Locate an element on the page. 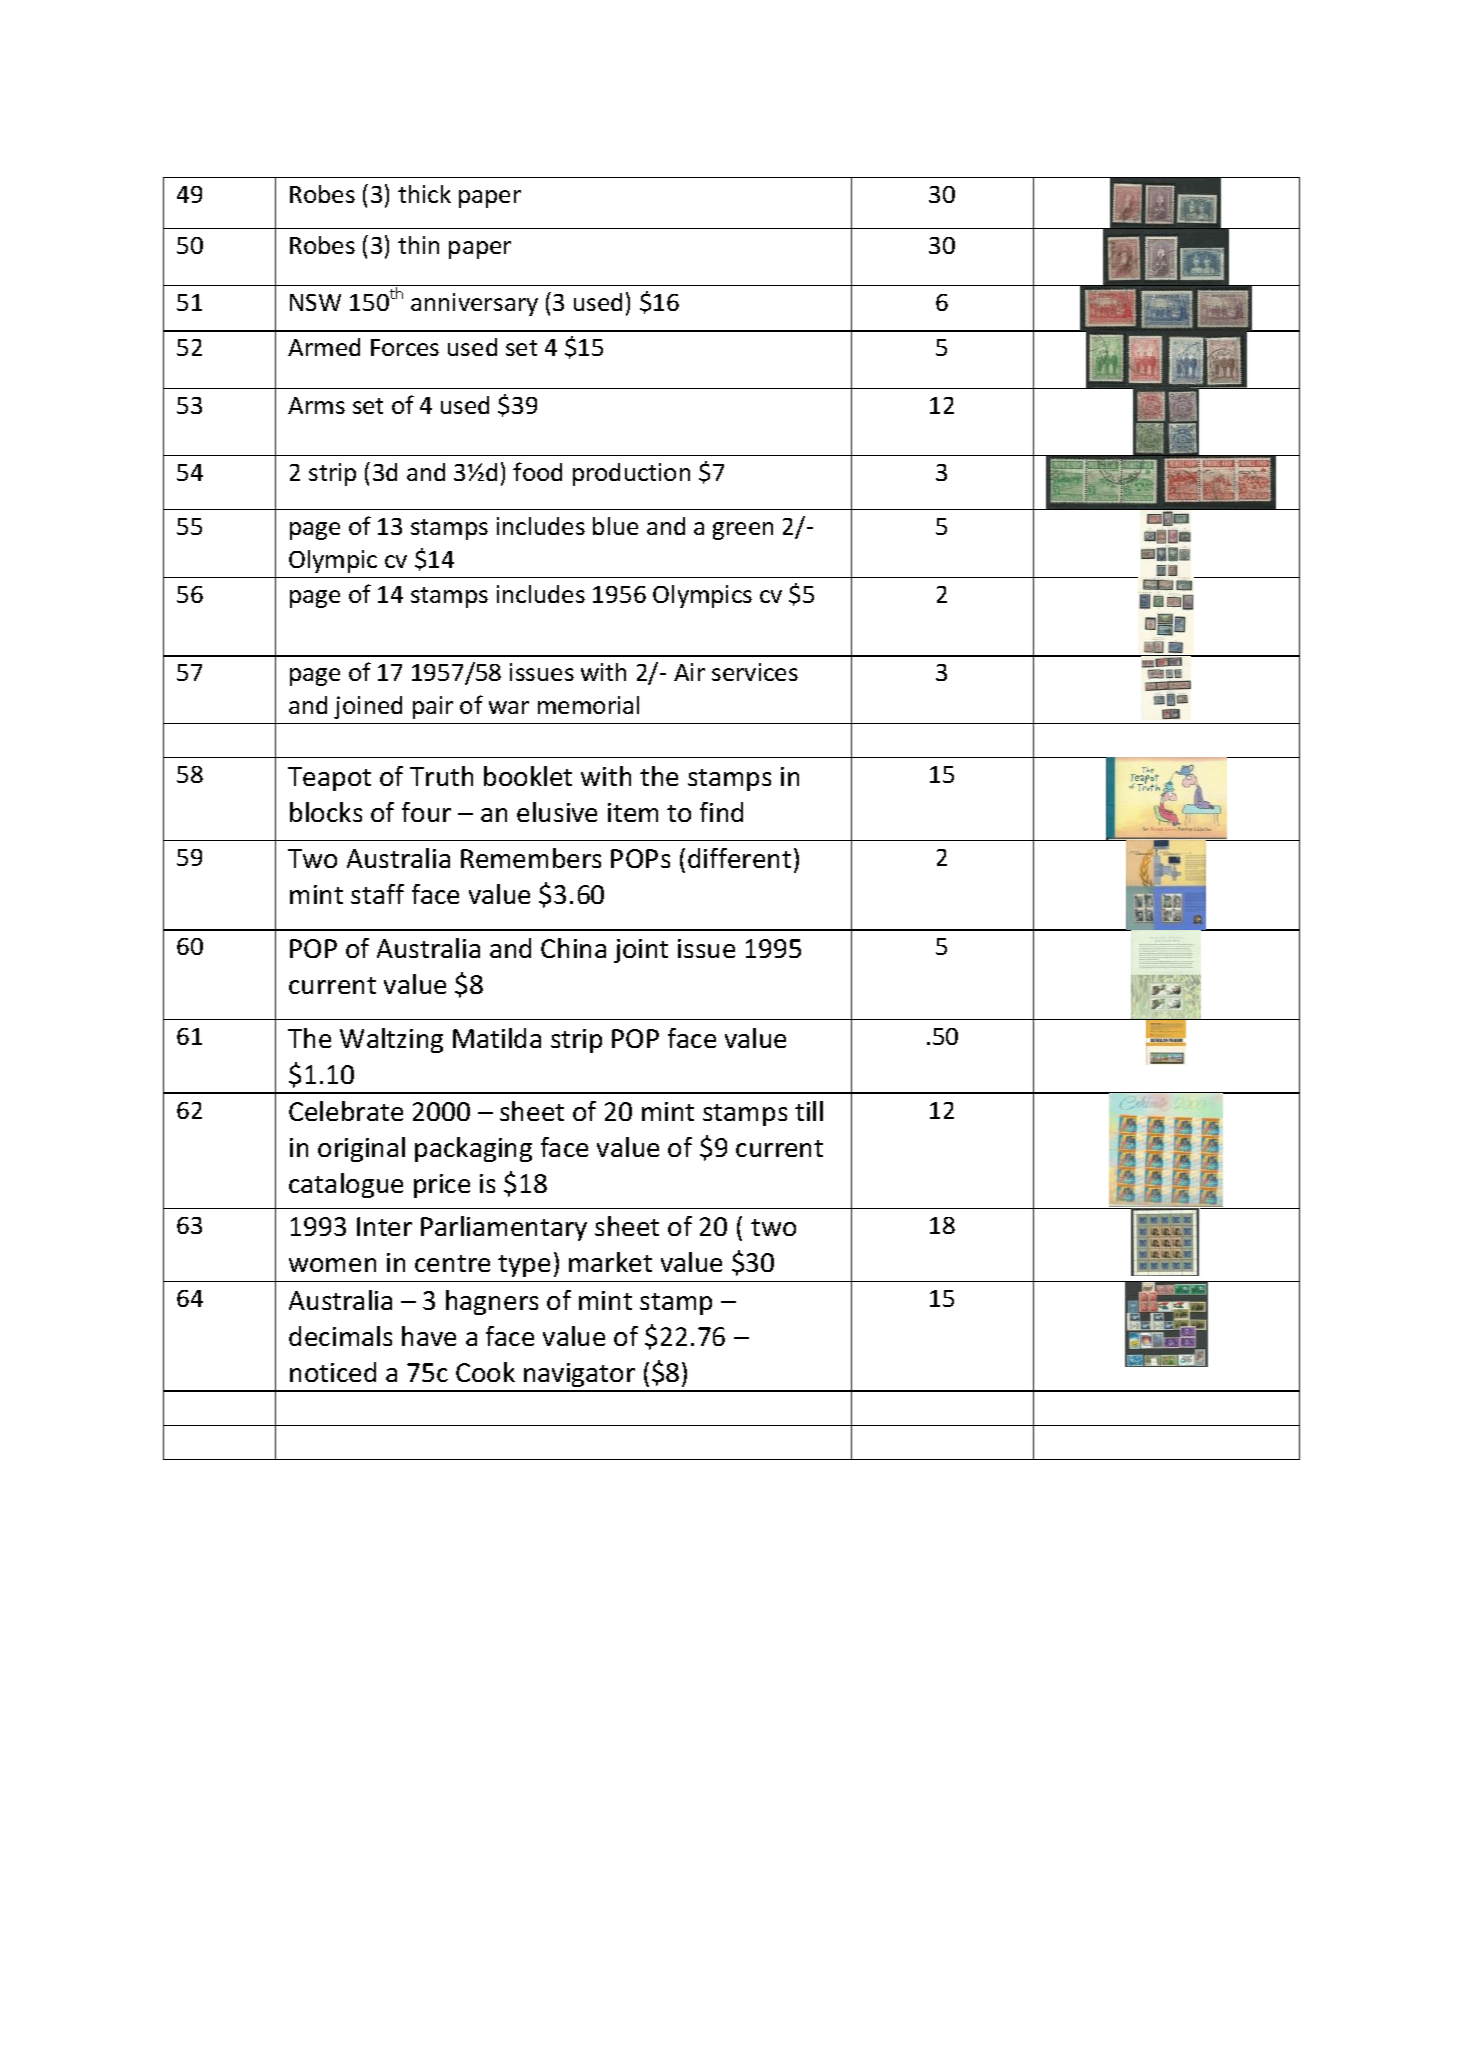 This image has width=1463, height=2069. blocks is located at coordinates (326, 812).
